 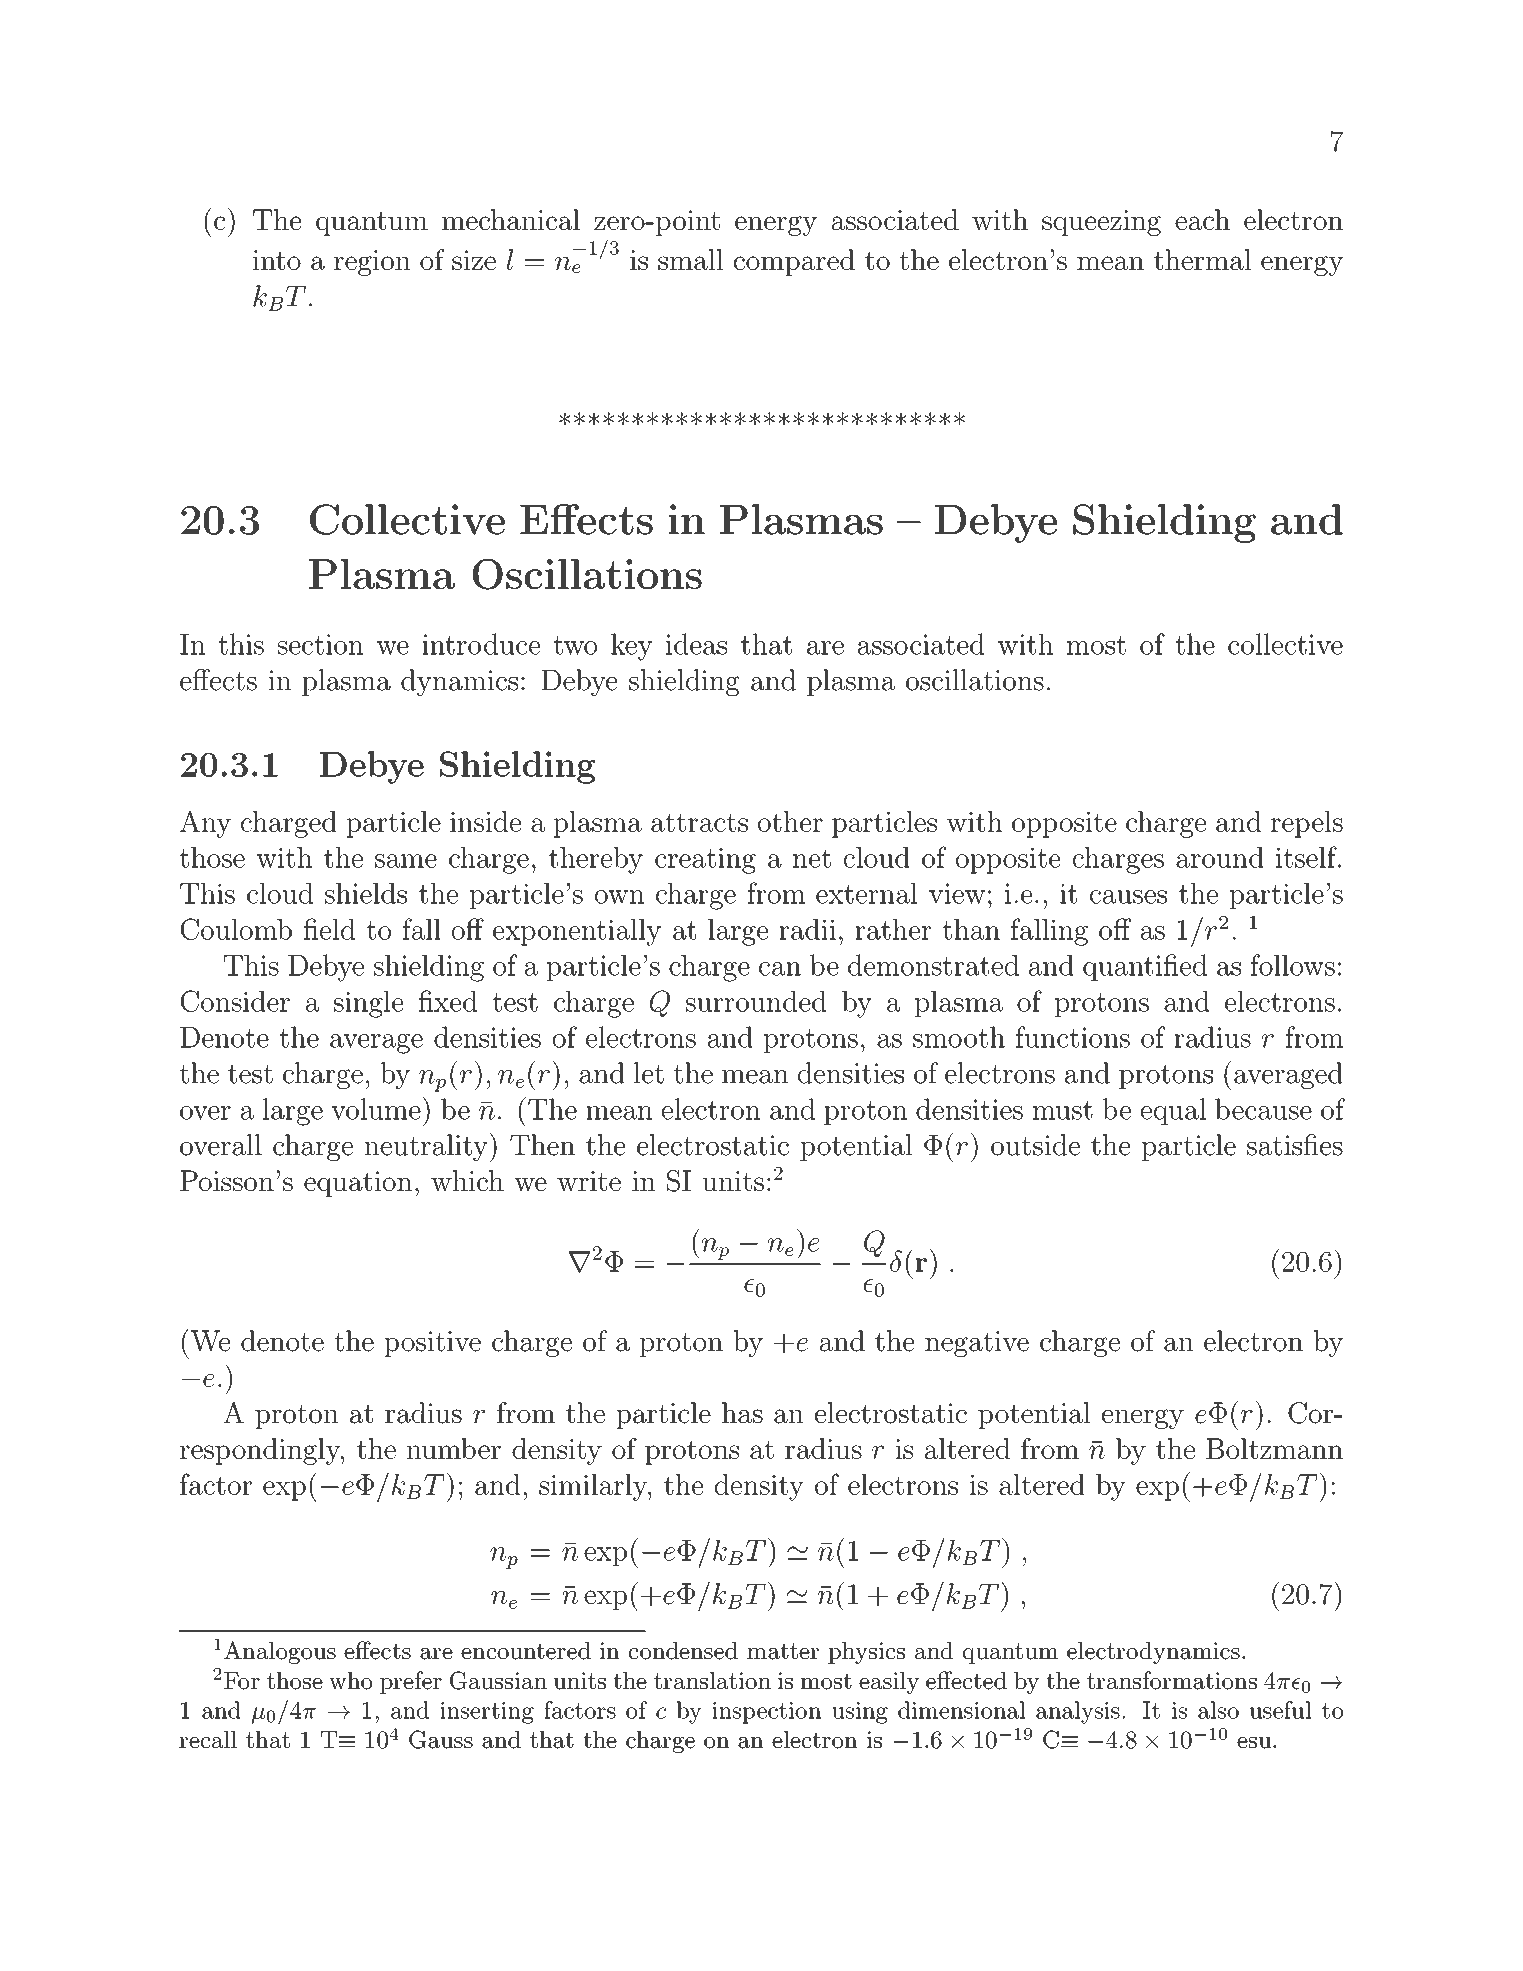 What do you see at coordinates (1307, 824) in the screenshot?
I see `repels` at bounding box center [1307, 824].
